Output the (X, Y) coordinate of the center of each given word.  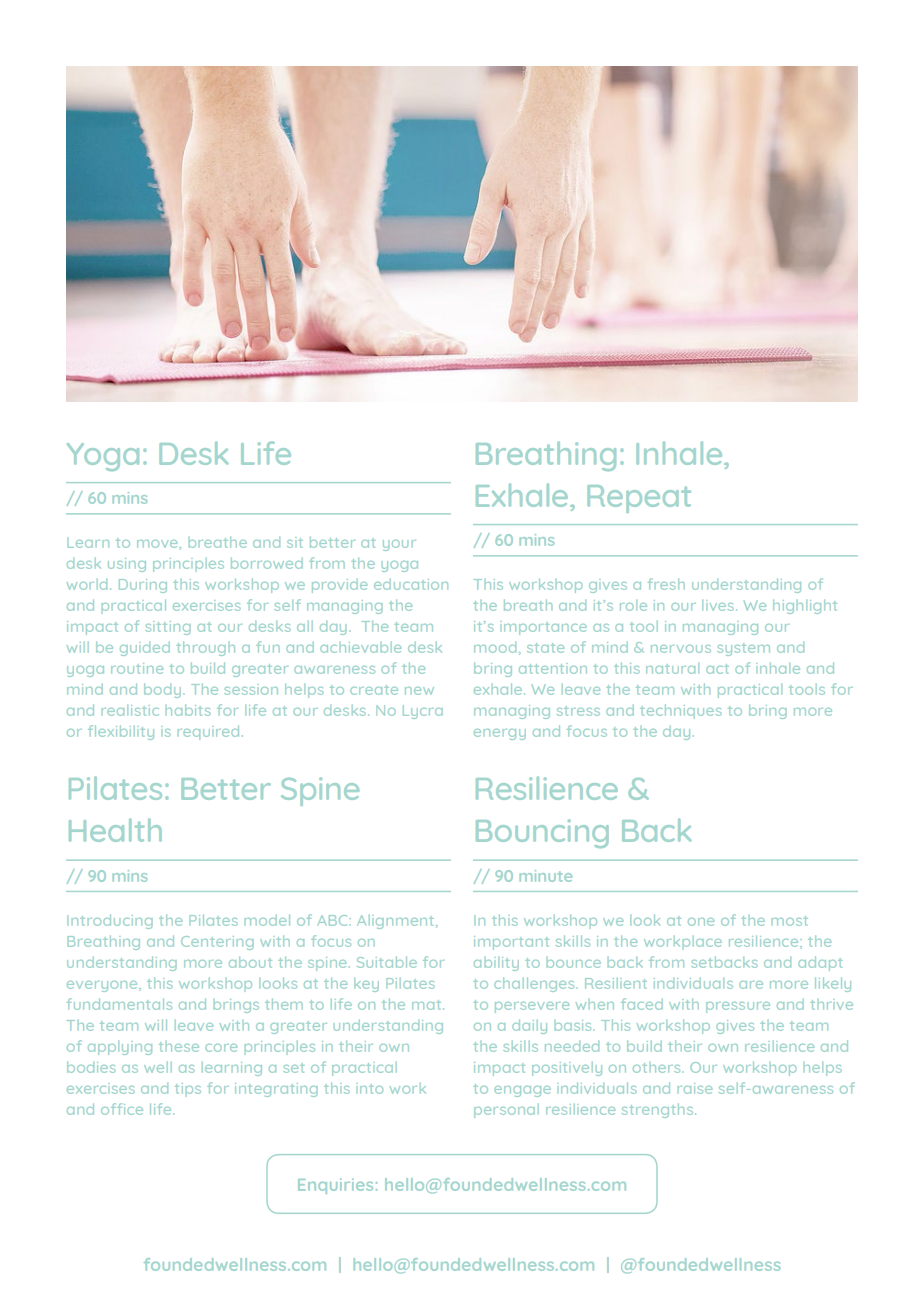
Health (115, 830)
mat (428, 1005)
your (399, 545)
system (743, 649)
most (790, 921)
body (164, 691)
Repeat (639, 499)
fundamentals (119, 1004)
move (158, 544)
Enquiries (335, 1186)
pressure (738, 1007)
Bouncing (542, 833)
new (419, 691)
